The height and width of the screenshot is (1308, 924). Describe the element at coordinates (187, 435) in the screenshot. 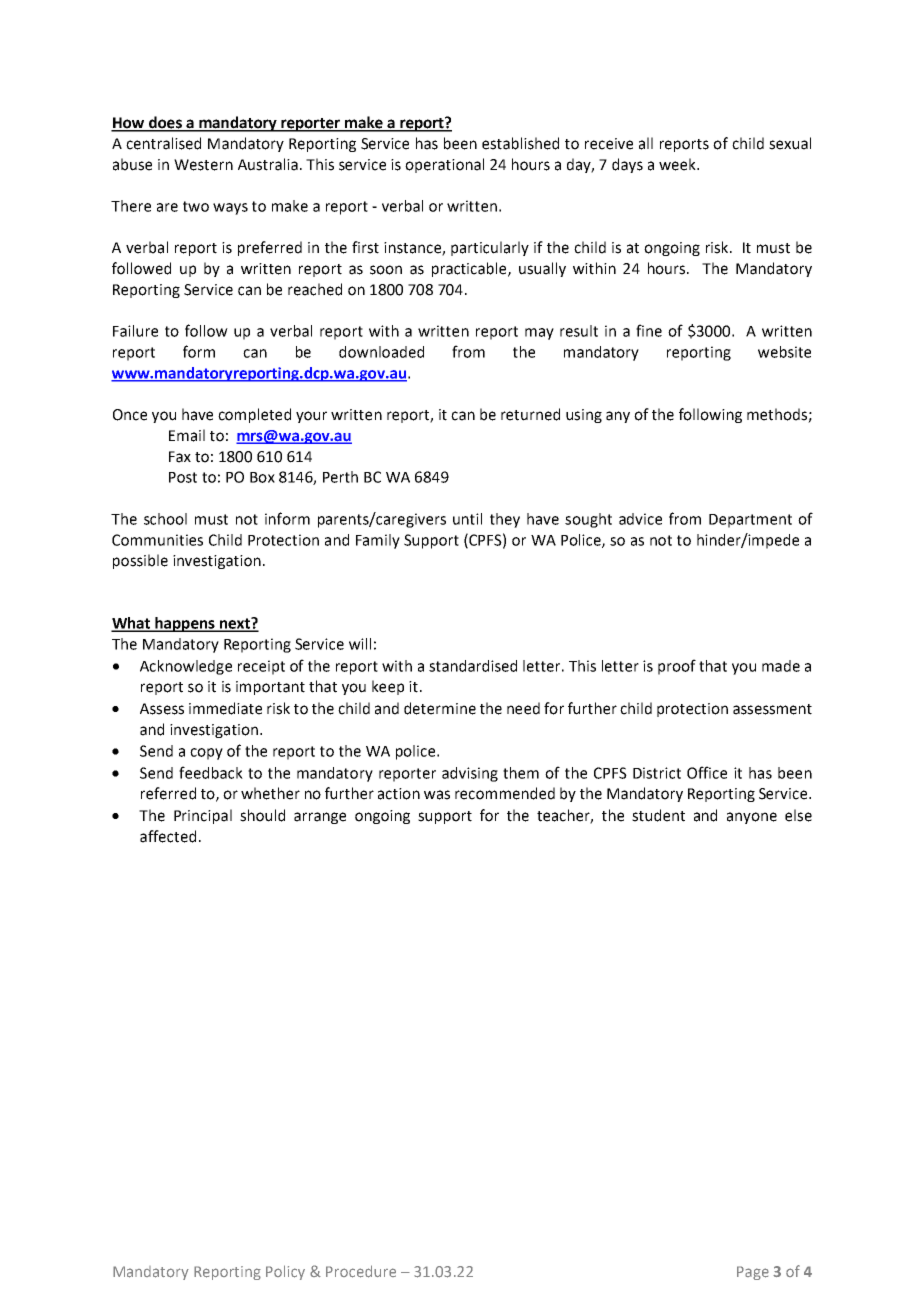

I see `Email` at that location.
